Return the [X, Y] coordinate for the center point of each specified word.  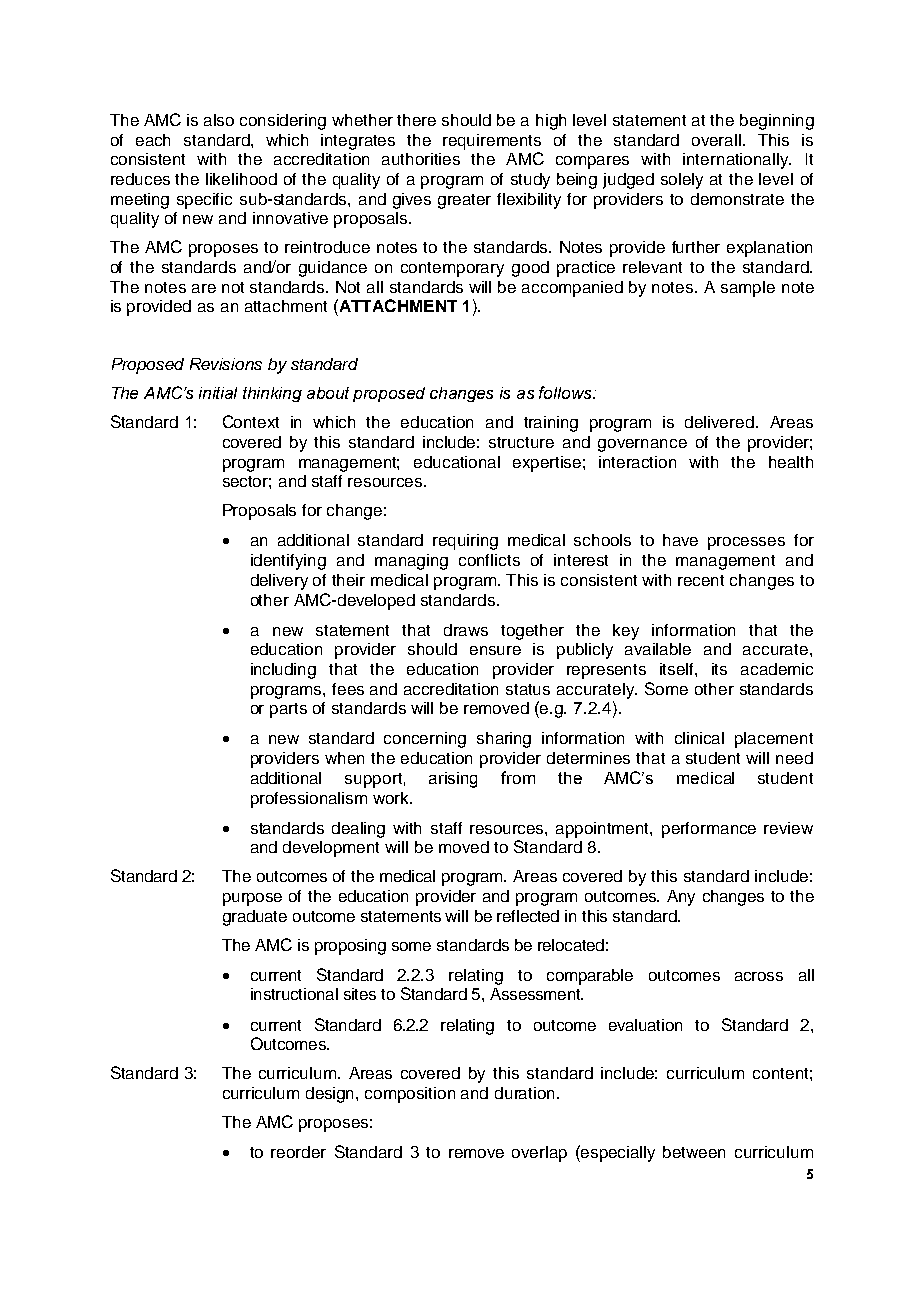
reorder [298, 1152]
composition [410, 1095]
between [694, 1152]
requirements [492, 142]
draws [466, 630]
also [219, 120]
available [658, 649]
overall [716, 140]
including [283, 671]
